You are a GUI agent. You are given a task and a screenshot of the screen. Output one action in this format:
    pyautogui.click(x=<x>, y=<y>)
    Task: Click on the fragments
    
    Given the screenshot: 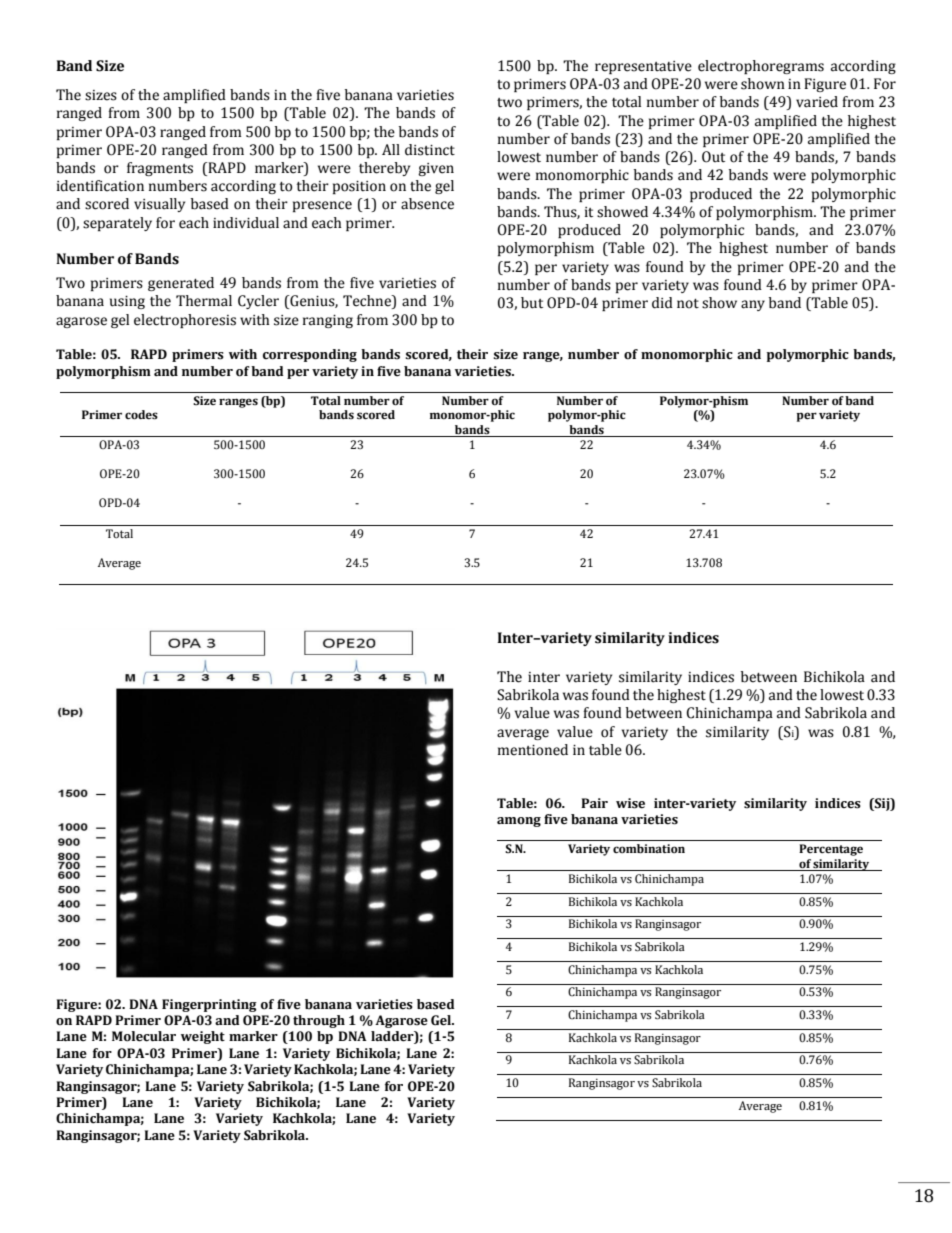 What is the action you would take?
    pyautogui.click(x=160, y=169)
